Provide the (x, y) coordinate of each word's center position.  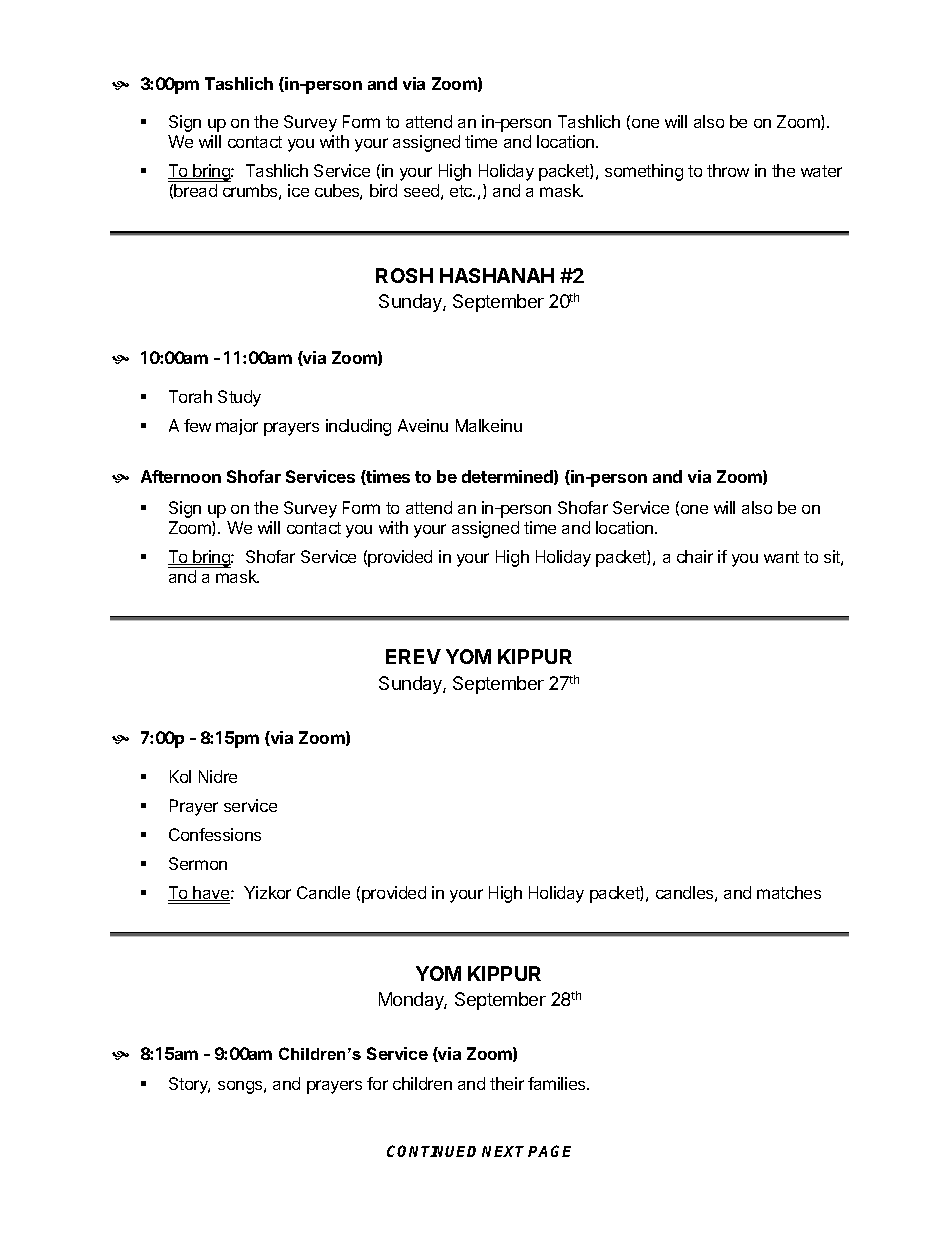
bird (383, 190)
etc (462, 191)
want (781, 557)
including (358, 427)
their (507, 1083)
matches (789, 892)
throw (728, 170)
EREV (413, 656)
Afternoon (181, 476)
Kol (180, 776)
